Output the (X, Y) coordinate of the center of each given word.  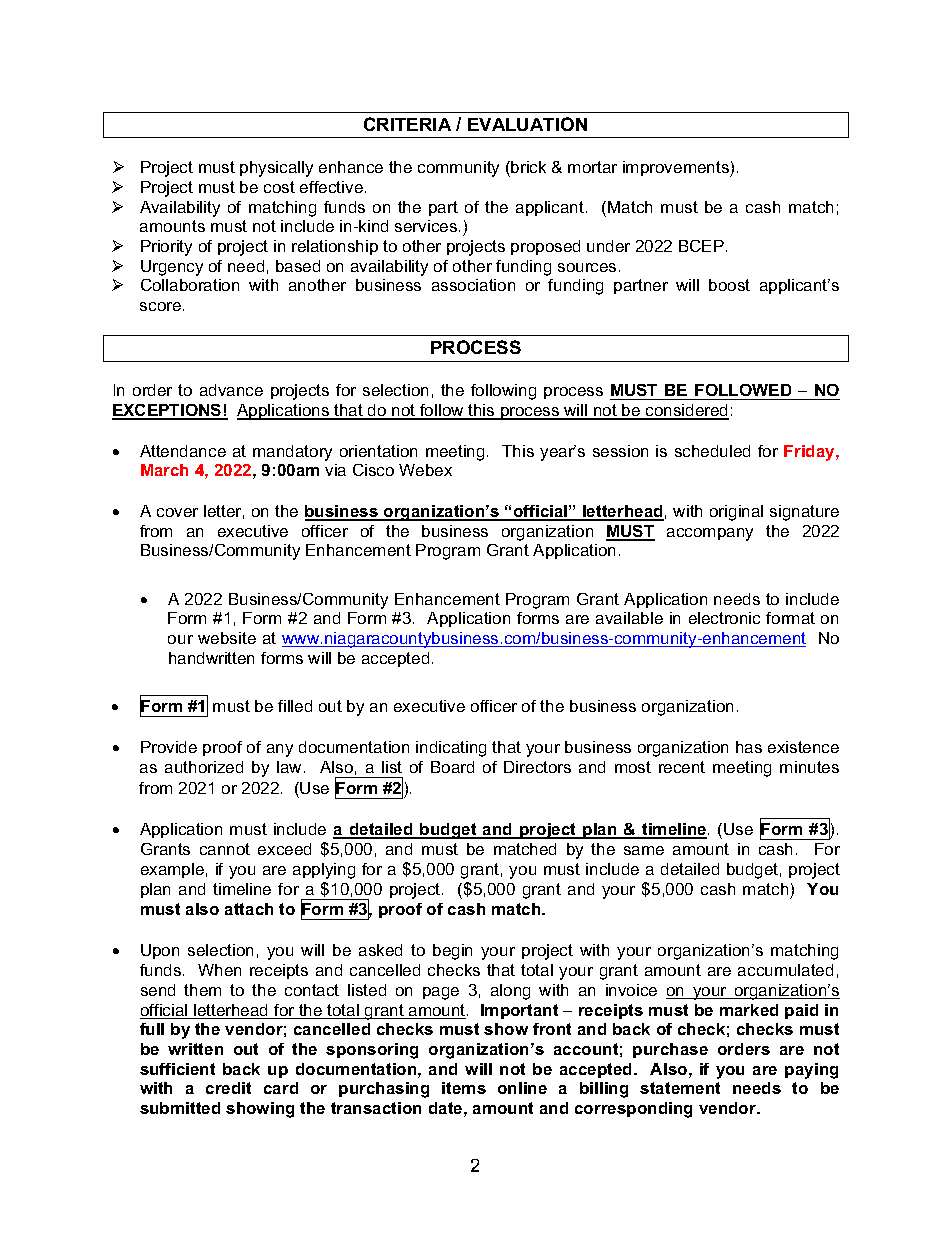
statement (680, 1088)
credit (228, 1088)
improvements (677, 169)
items (464, 1088)
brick (527, 167)
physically (276, 169)
